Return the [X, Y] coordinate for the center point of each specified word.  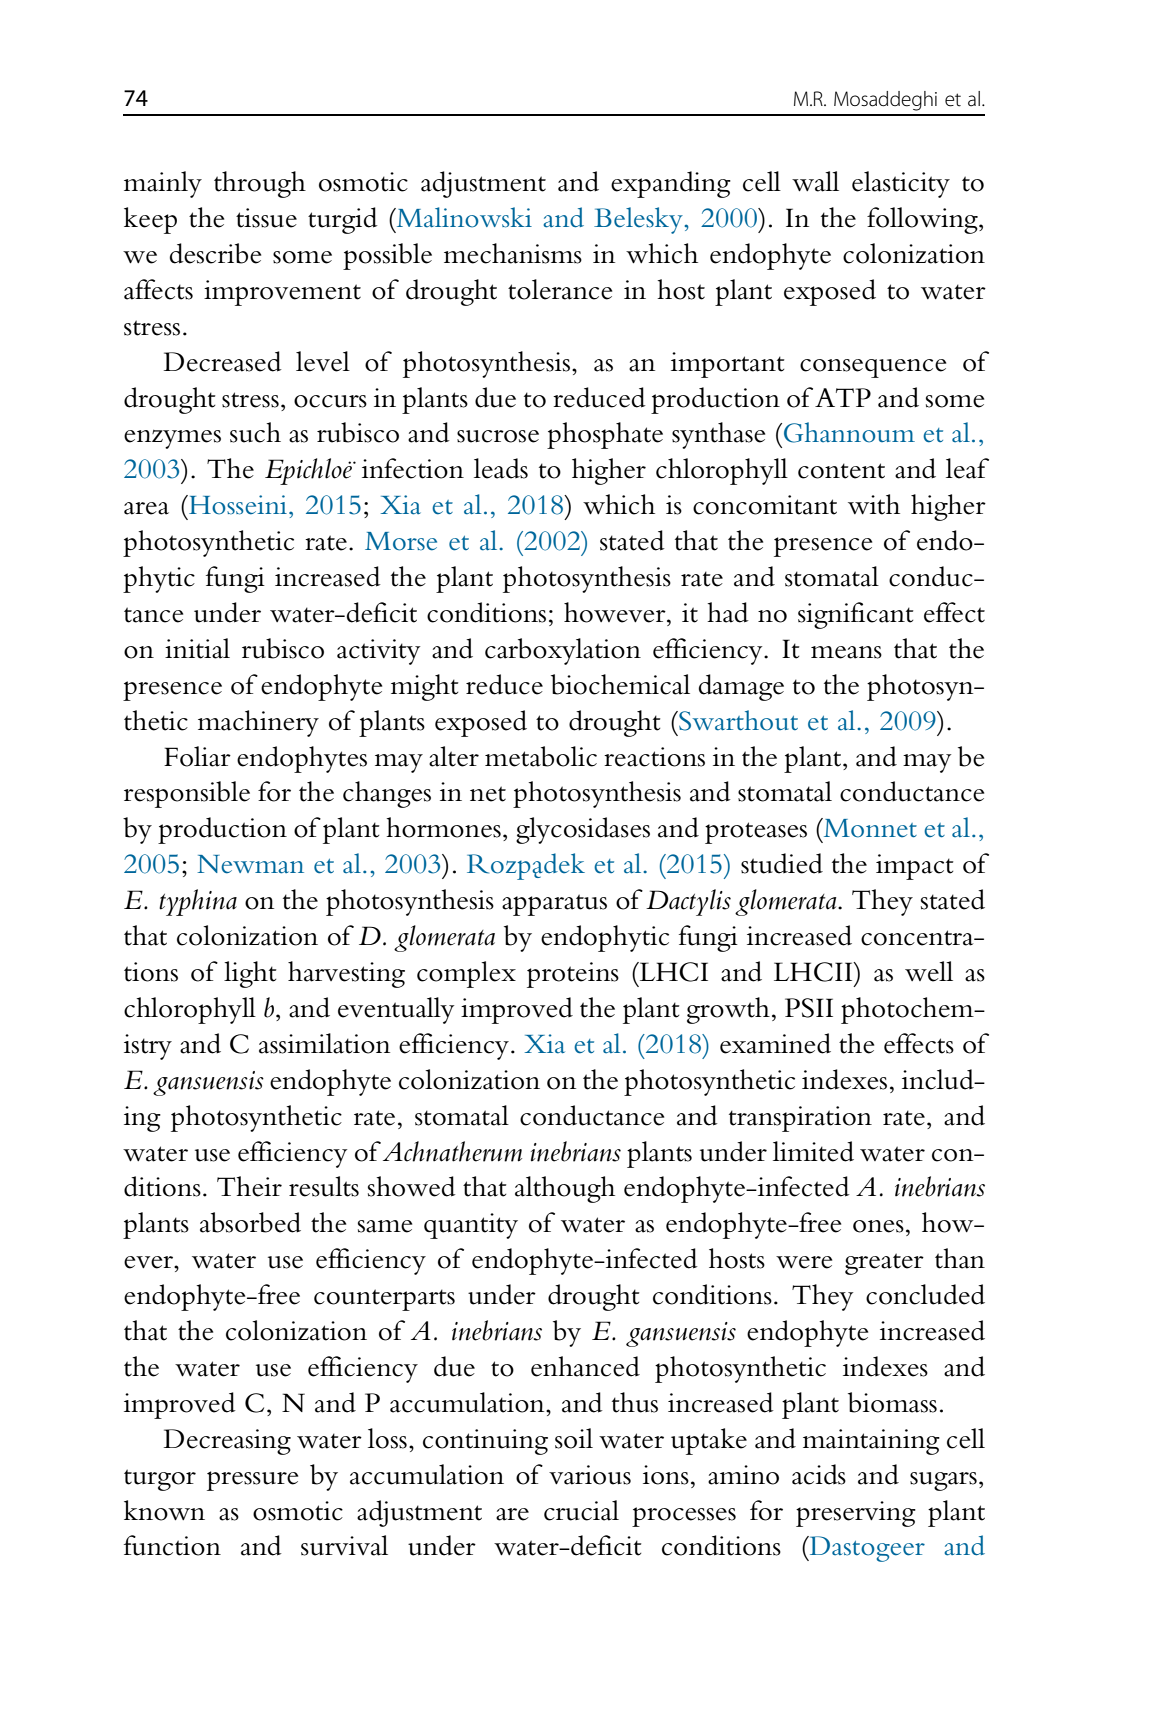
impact [914, 867]
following [923, 220]
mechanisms [513, 253]
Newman [250, 864]
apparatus [554, 905]
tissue [266, 218]
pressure [252, 1481]
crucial [581, 1510]
